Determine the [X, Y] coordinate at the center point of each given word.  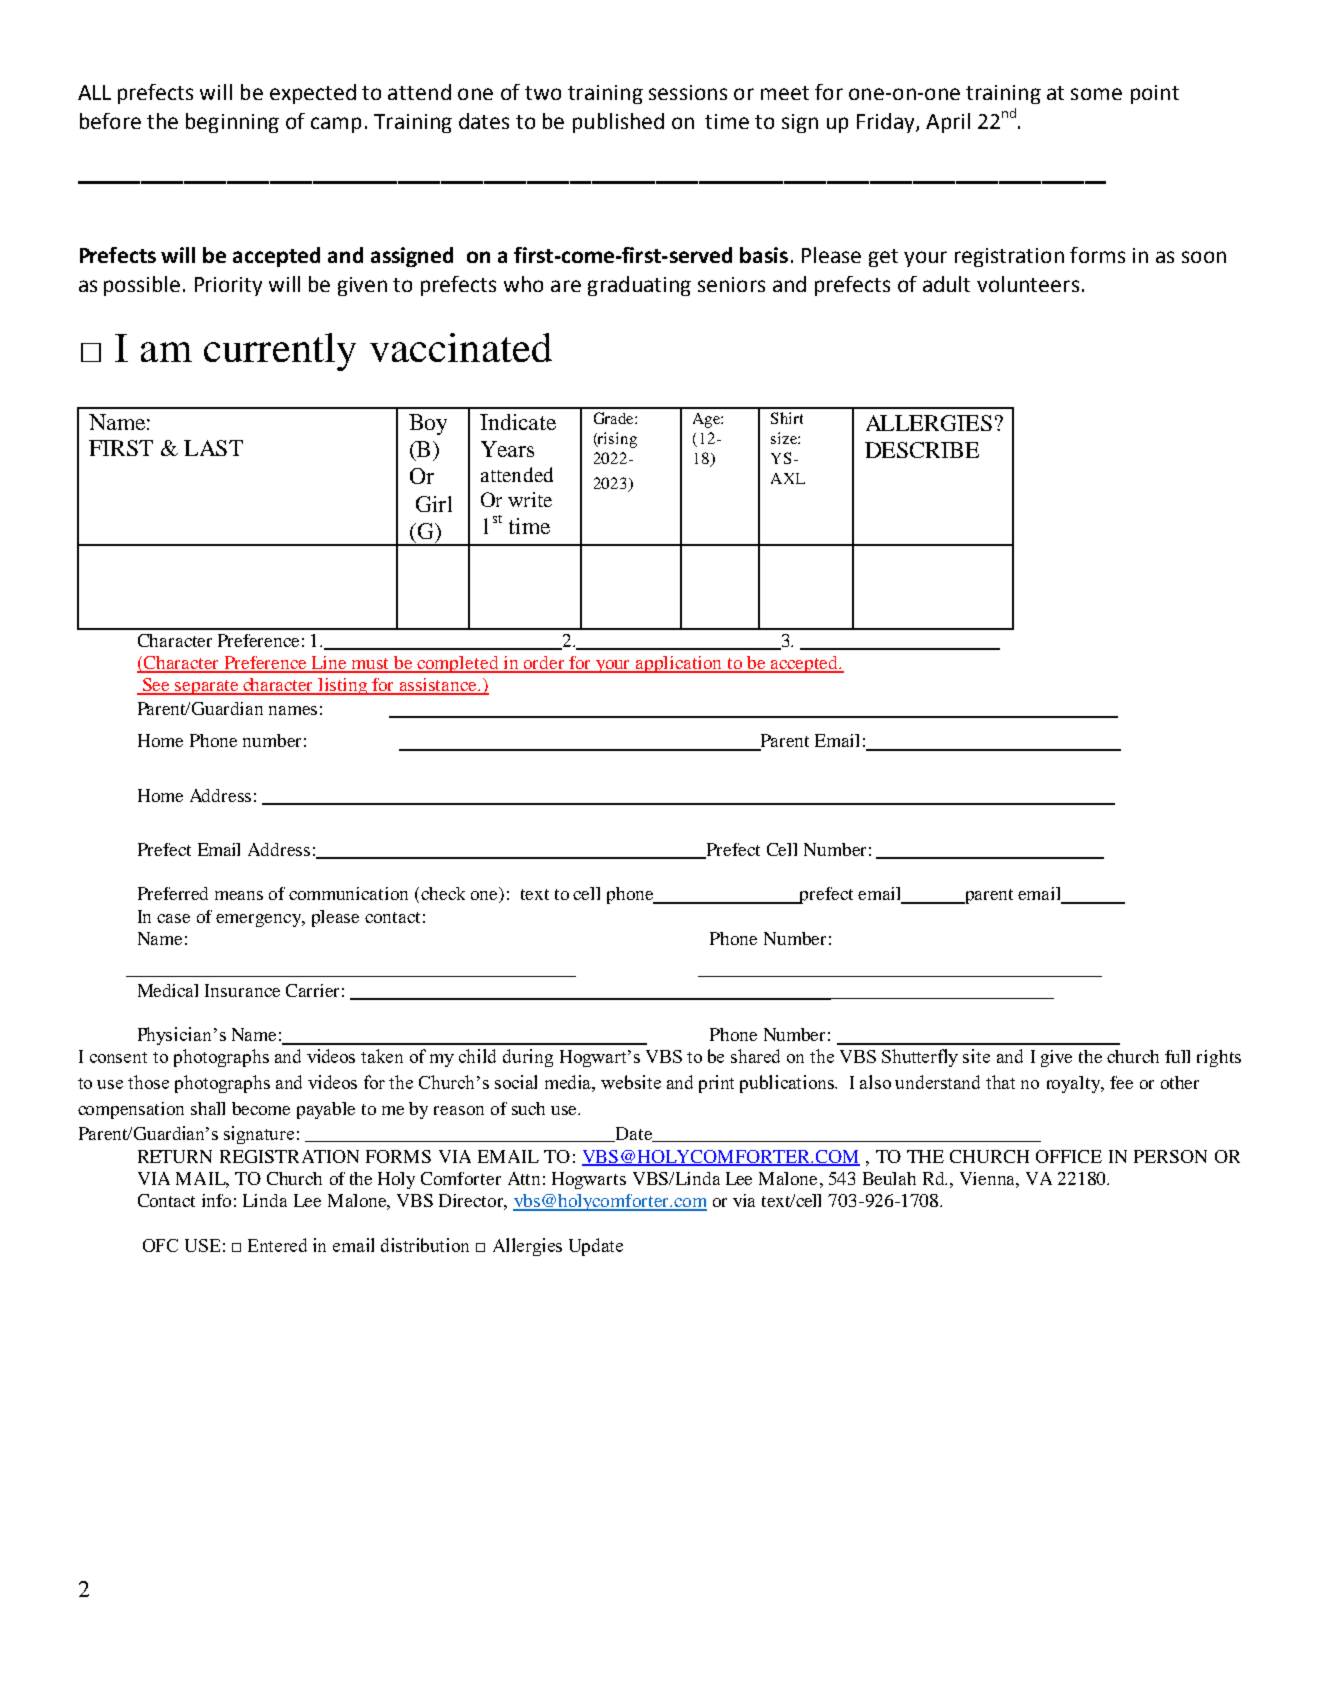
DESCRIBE [922, 450]
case [173, 918]
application [680, 664]
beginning [232, 123]
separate [206, 687]
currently [280, 352]
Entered [277, 1245]
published [618, 123]
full [1177, 1056]
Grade [615, 418]
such [528, 1108]
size [785, 438]
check [443, 893]
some [1096, 94]
